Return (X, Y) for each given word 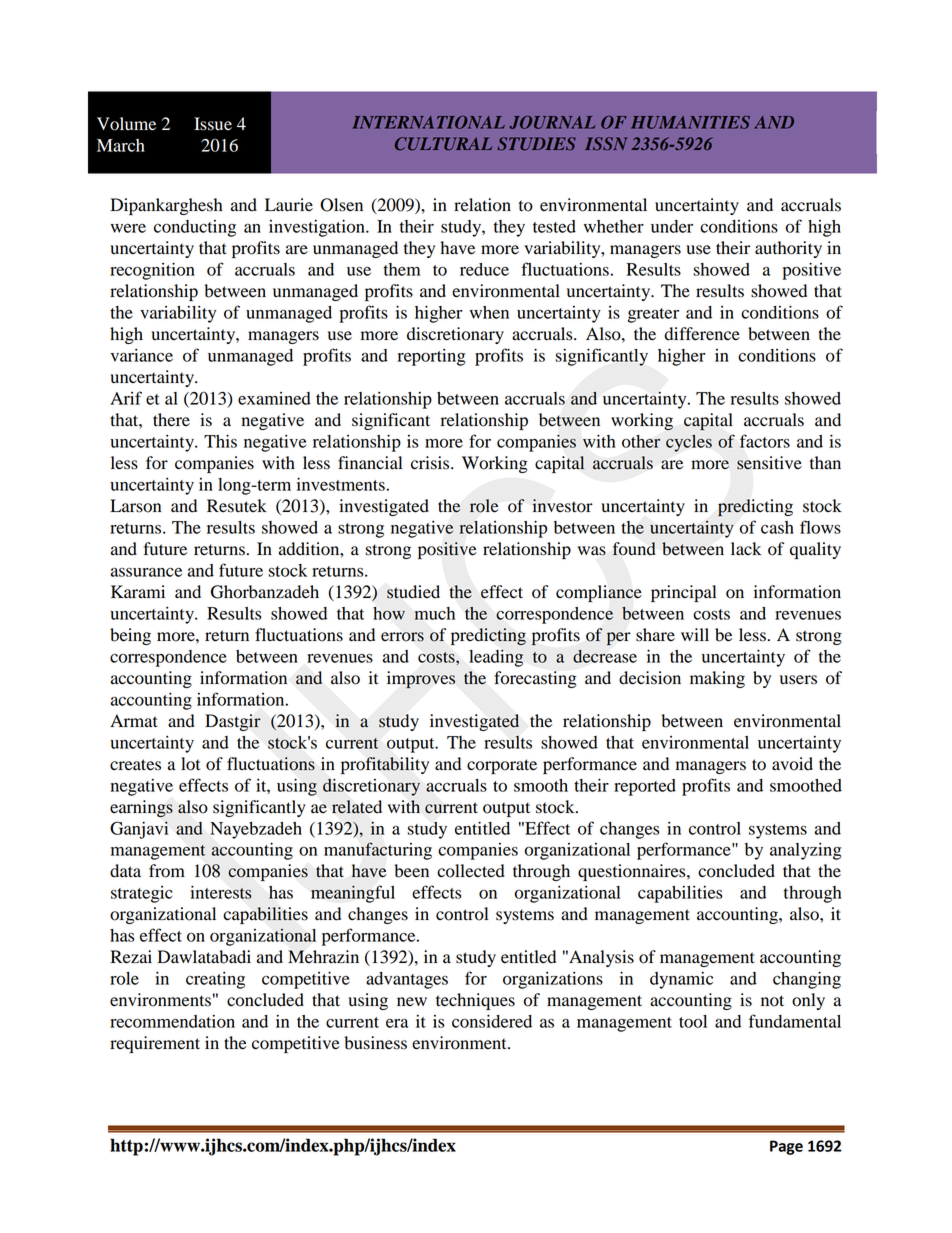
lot (190, 764)
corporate (502, 766)
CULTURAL (443, 144)
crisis (431, 463)
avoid (792, 764)
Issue (213, 124)
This (220, 441)
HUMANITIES (690, 122)
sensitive (769, 463)
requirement (155, 1044)
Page (786, 1147)
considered (492, 1021)
